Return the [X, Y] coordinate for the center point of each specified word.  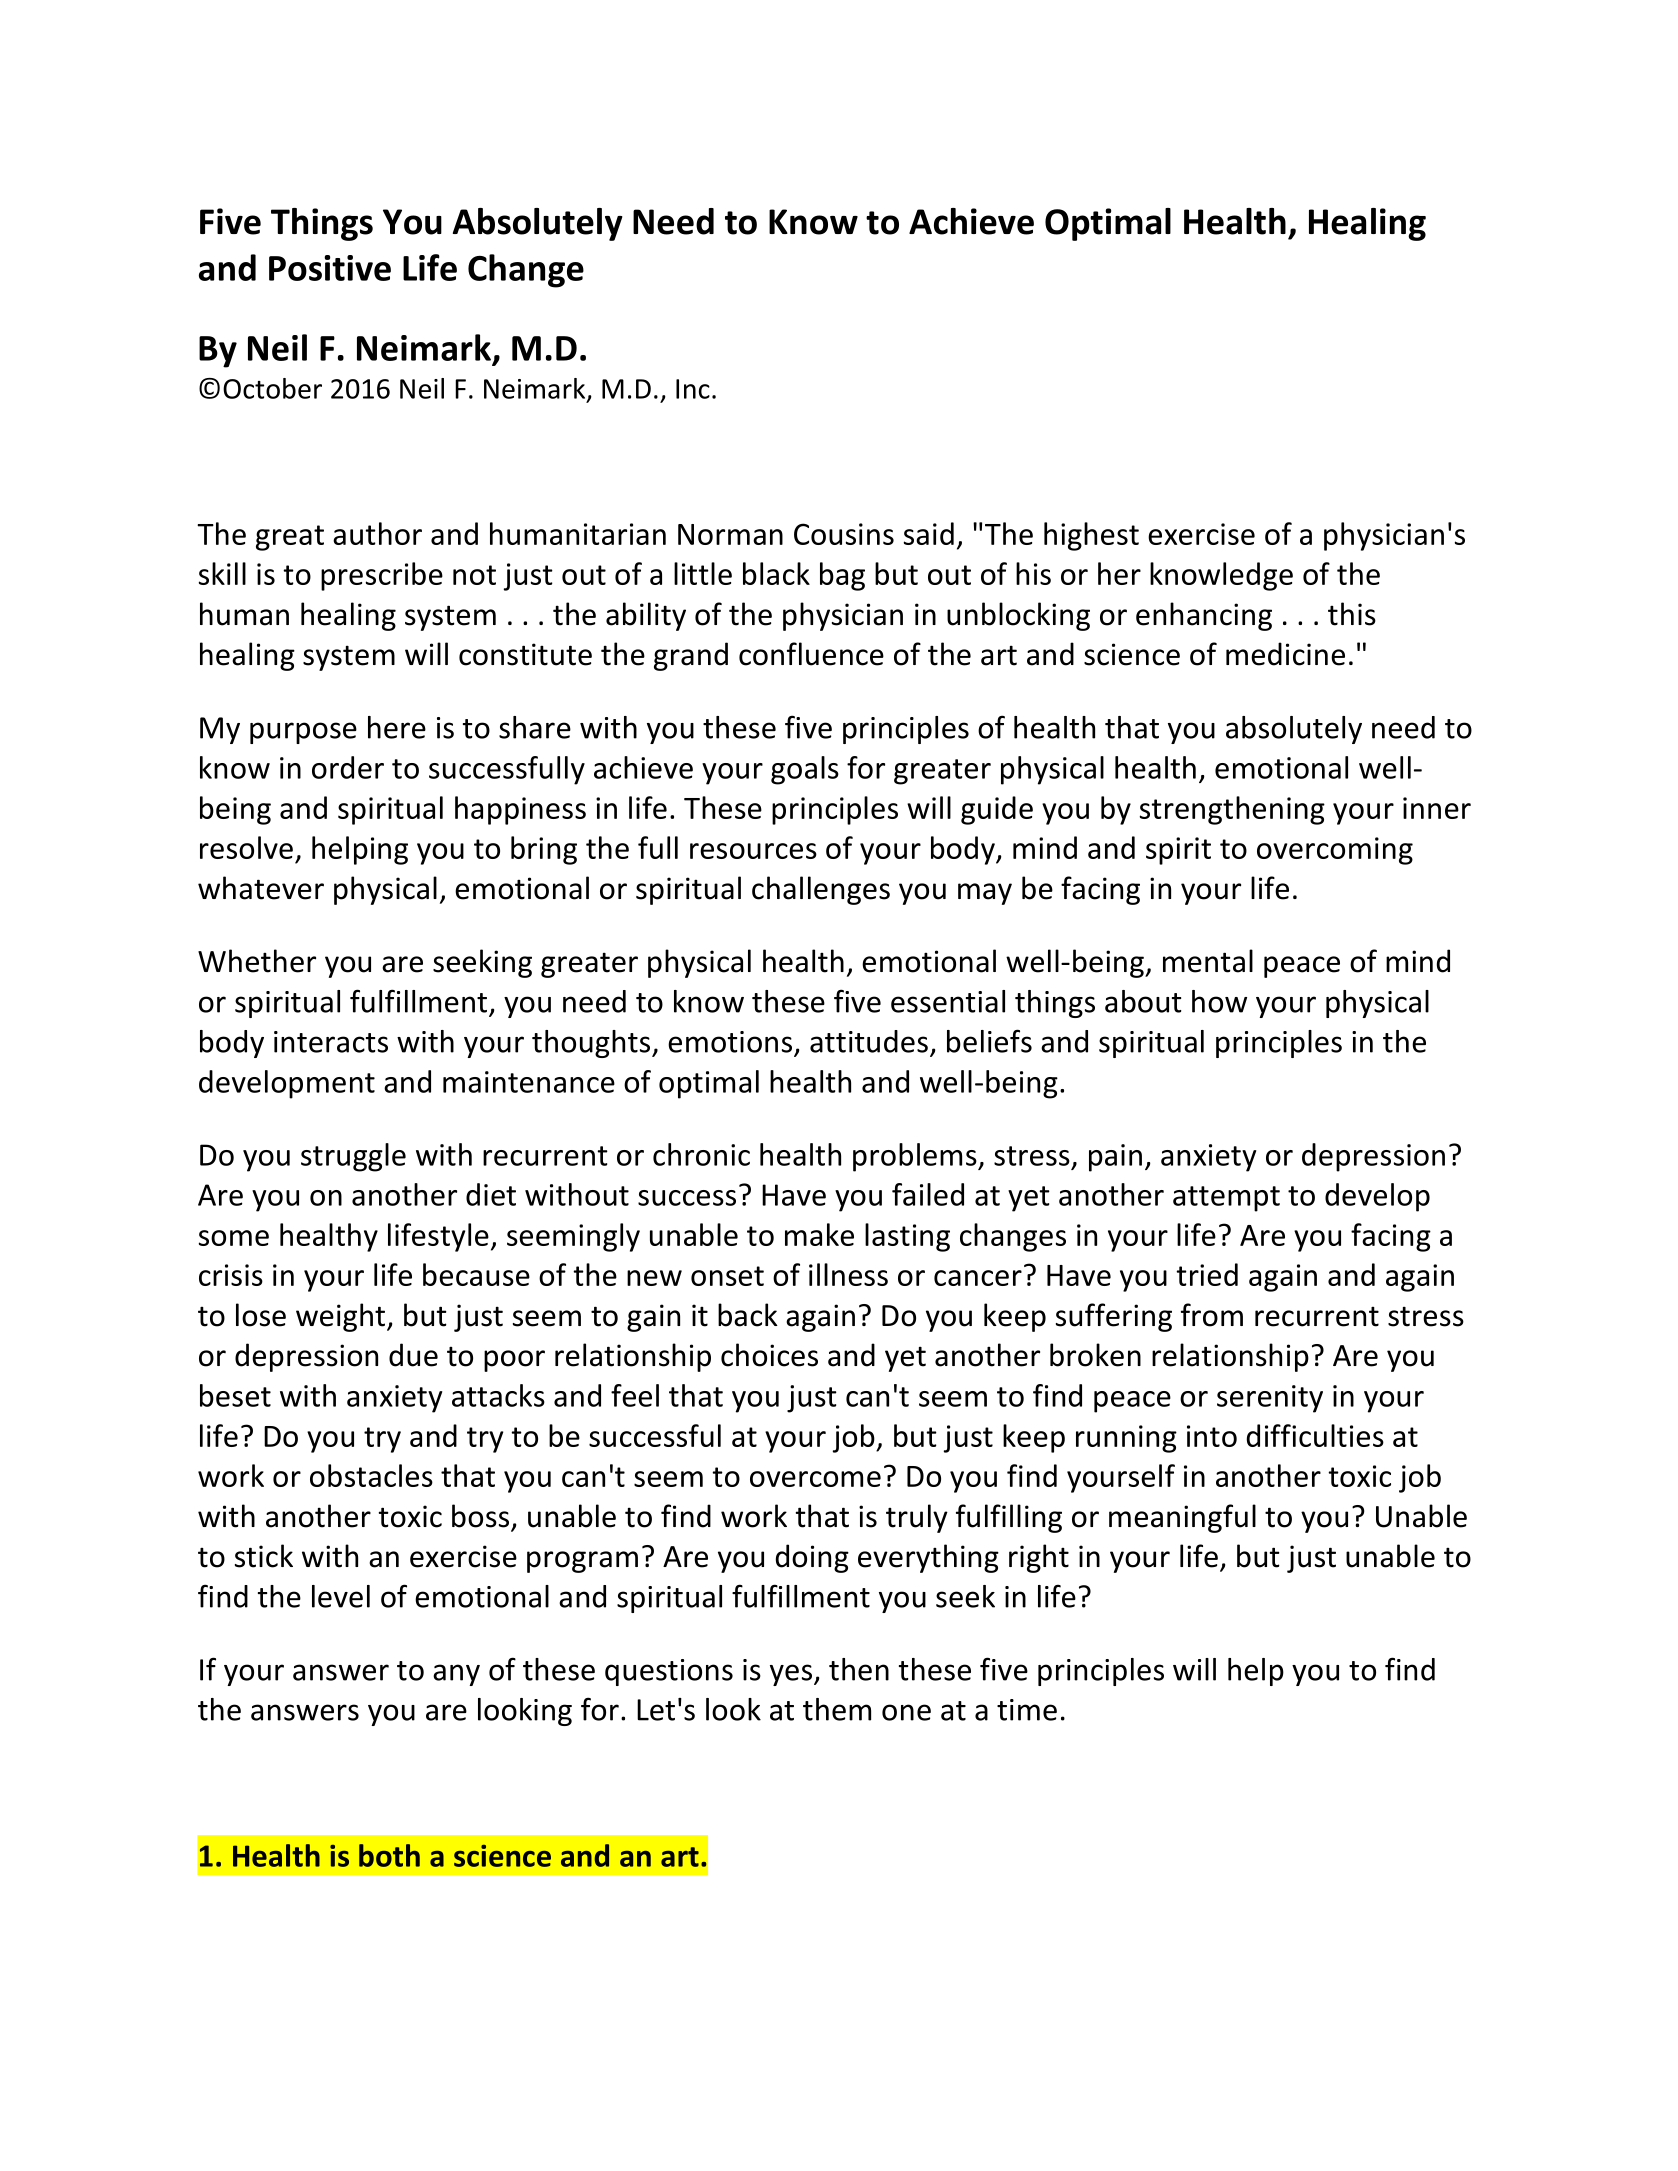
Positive [330, 268]
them [837, 1709]
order [348, 767]
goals [805, 770]
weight [342, 1317]
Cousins [844, 534]
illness [848, 1274]
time [1027, 1710]
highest [1091, 536]
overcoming [1335, 851]
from [1212, 1315]
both [389, 1855]
